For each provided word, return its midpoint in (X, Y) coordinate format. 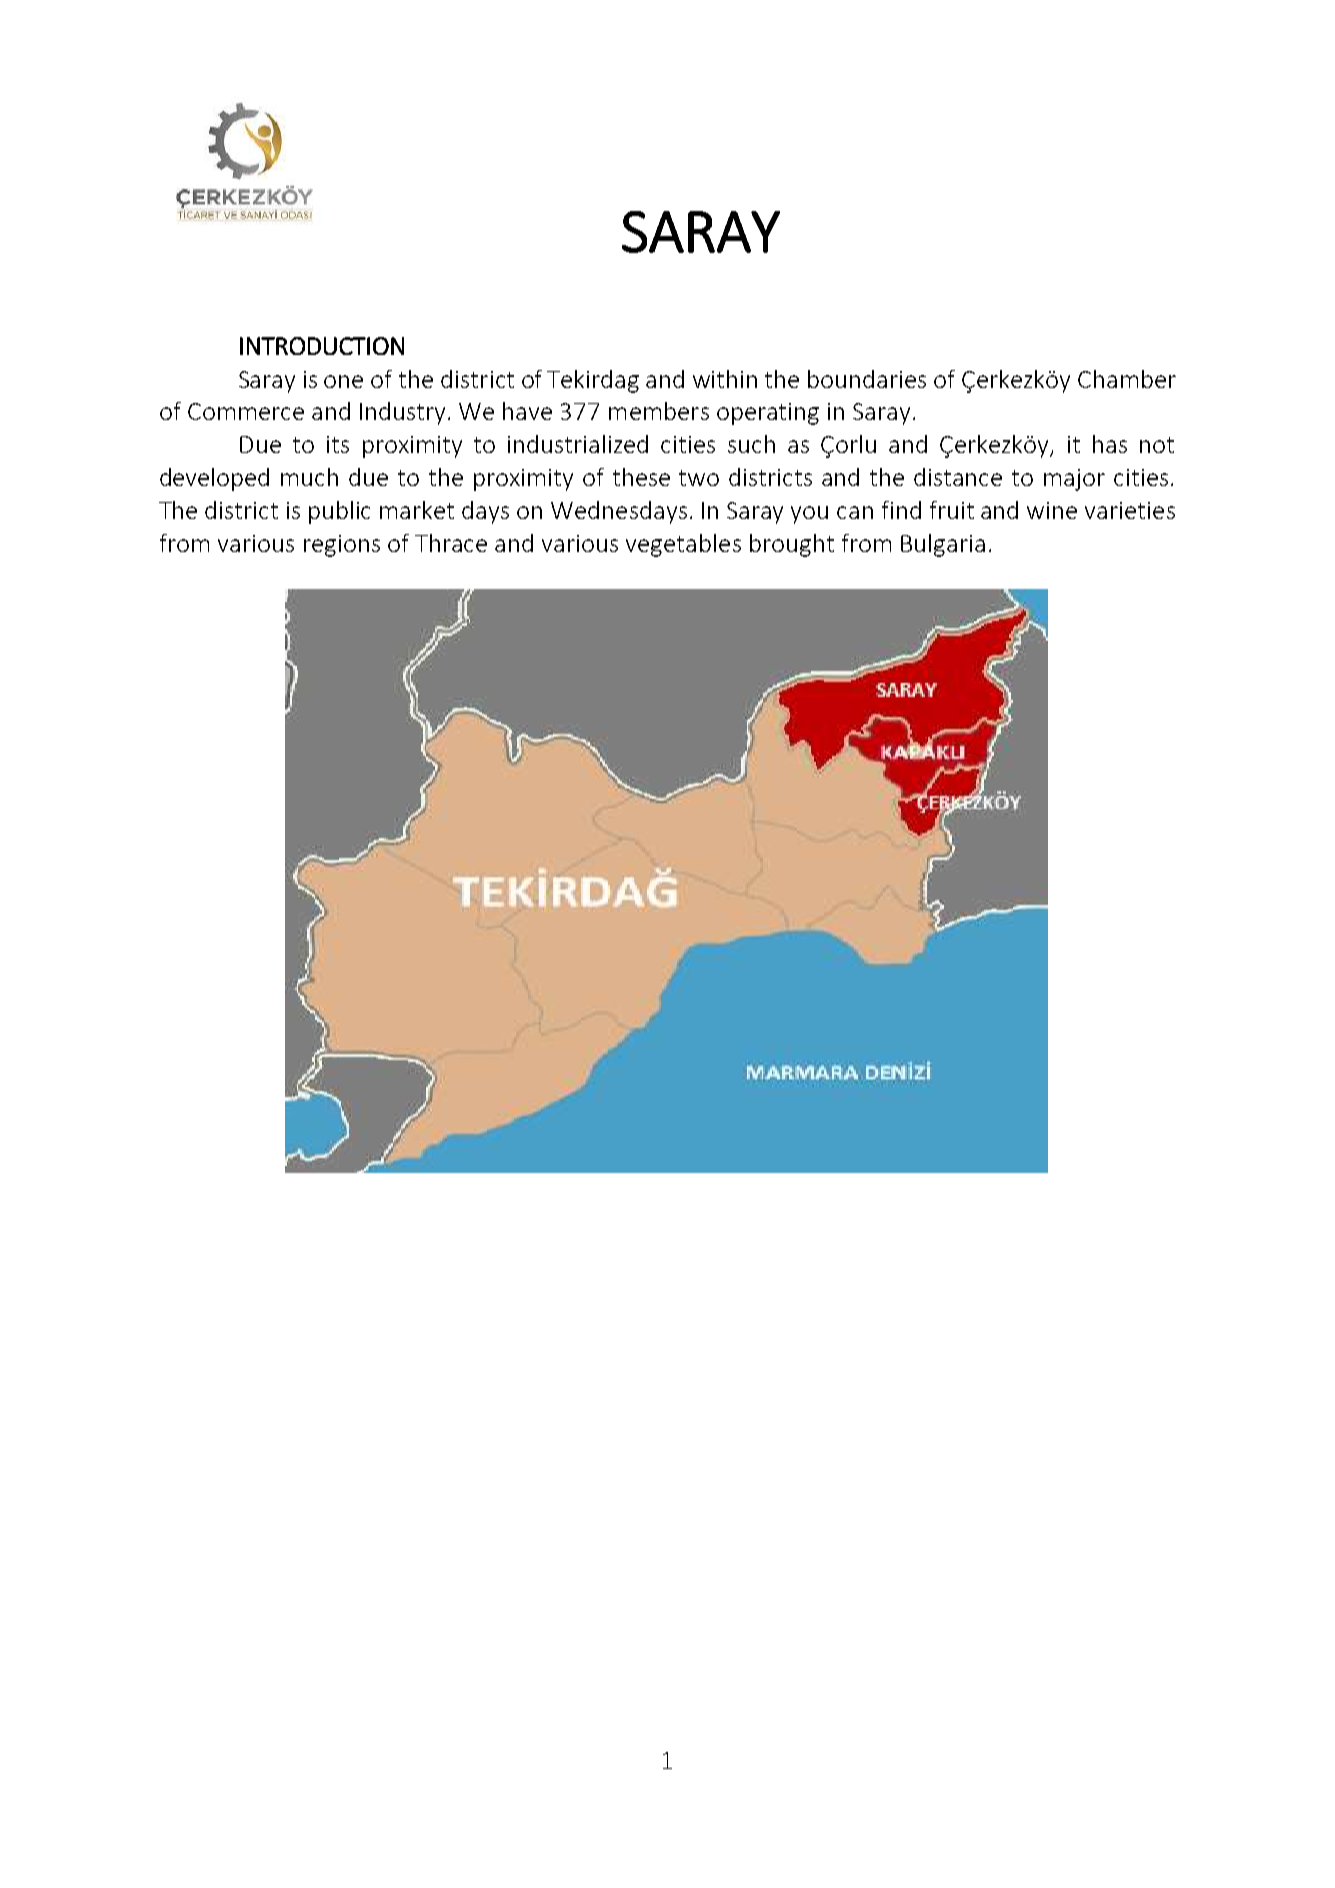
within (725, 379)
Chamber (1127, 379)
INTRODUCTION (322, 346)
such (751, 444)
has (1110, 444)
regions (342, 546)
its (338, 444)
